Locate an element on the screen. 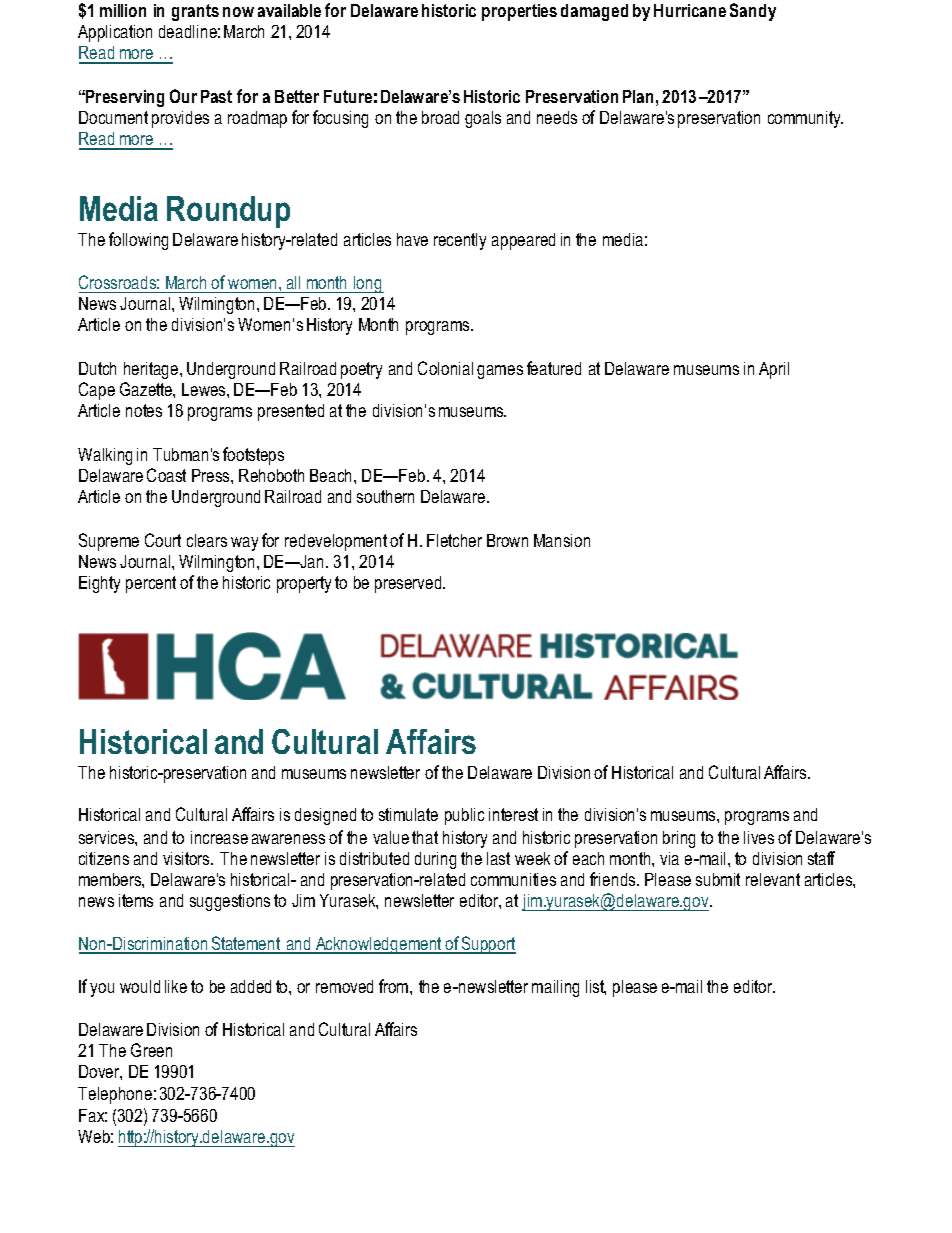 The width and height of the screenshot is (952, 1233). lives is located at coordinates (759, 837).
